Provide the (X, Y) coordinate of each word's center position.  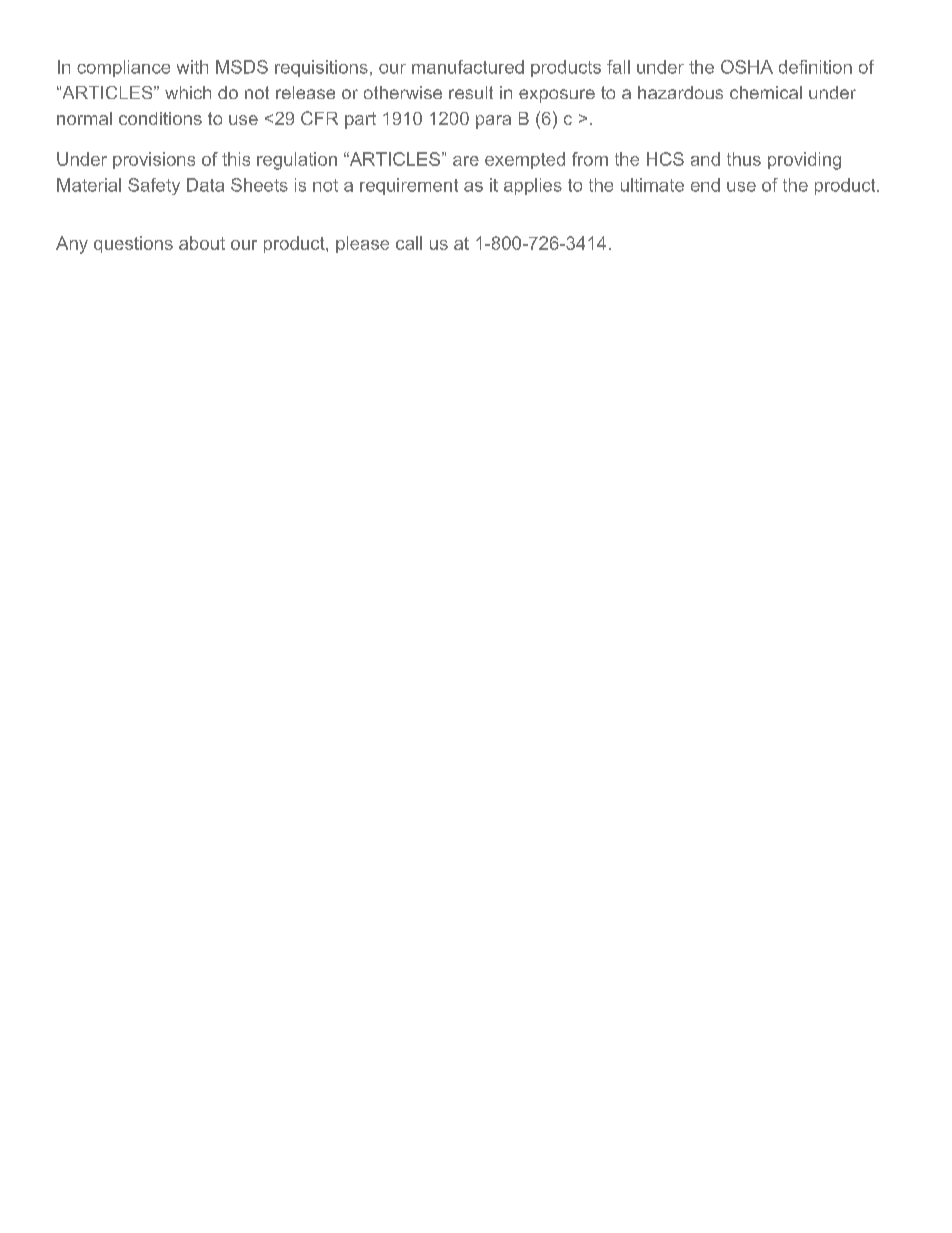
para (493, 122)
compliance (123, 68)
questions (133, 244)
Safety (154, 186)
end (705, 185)
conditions (160, 118)
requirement (409, 186)
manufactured (468, 67)
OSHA (747, 67)
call (409, 243)
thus (744, 159)
